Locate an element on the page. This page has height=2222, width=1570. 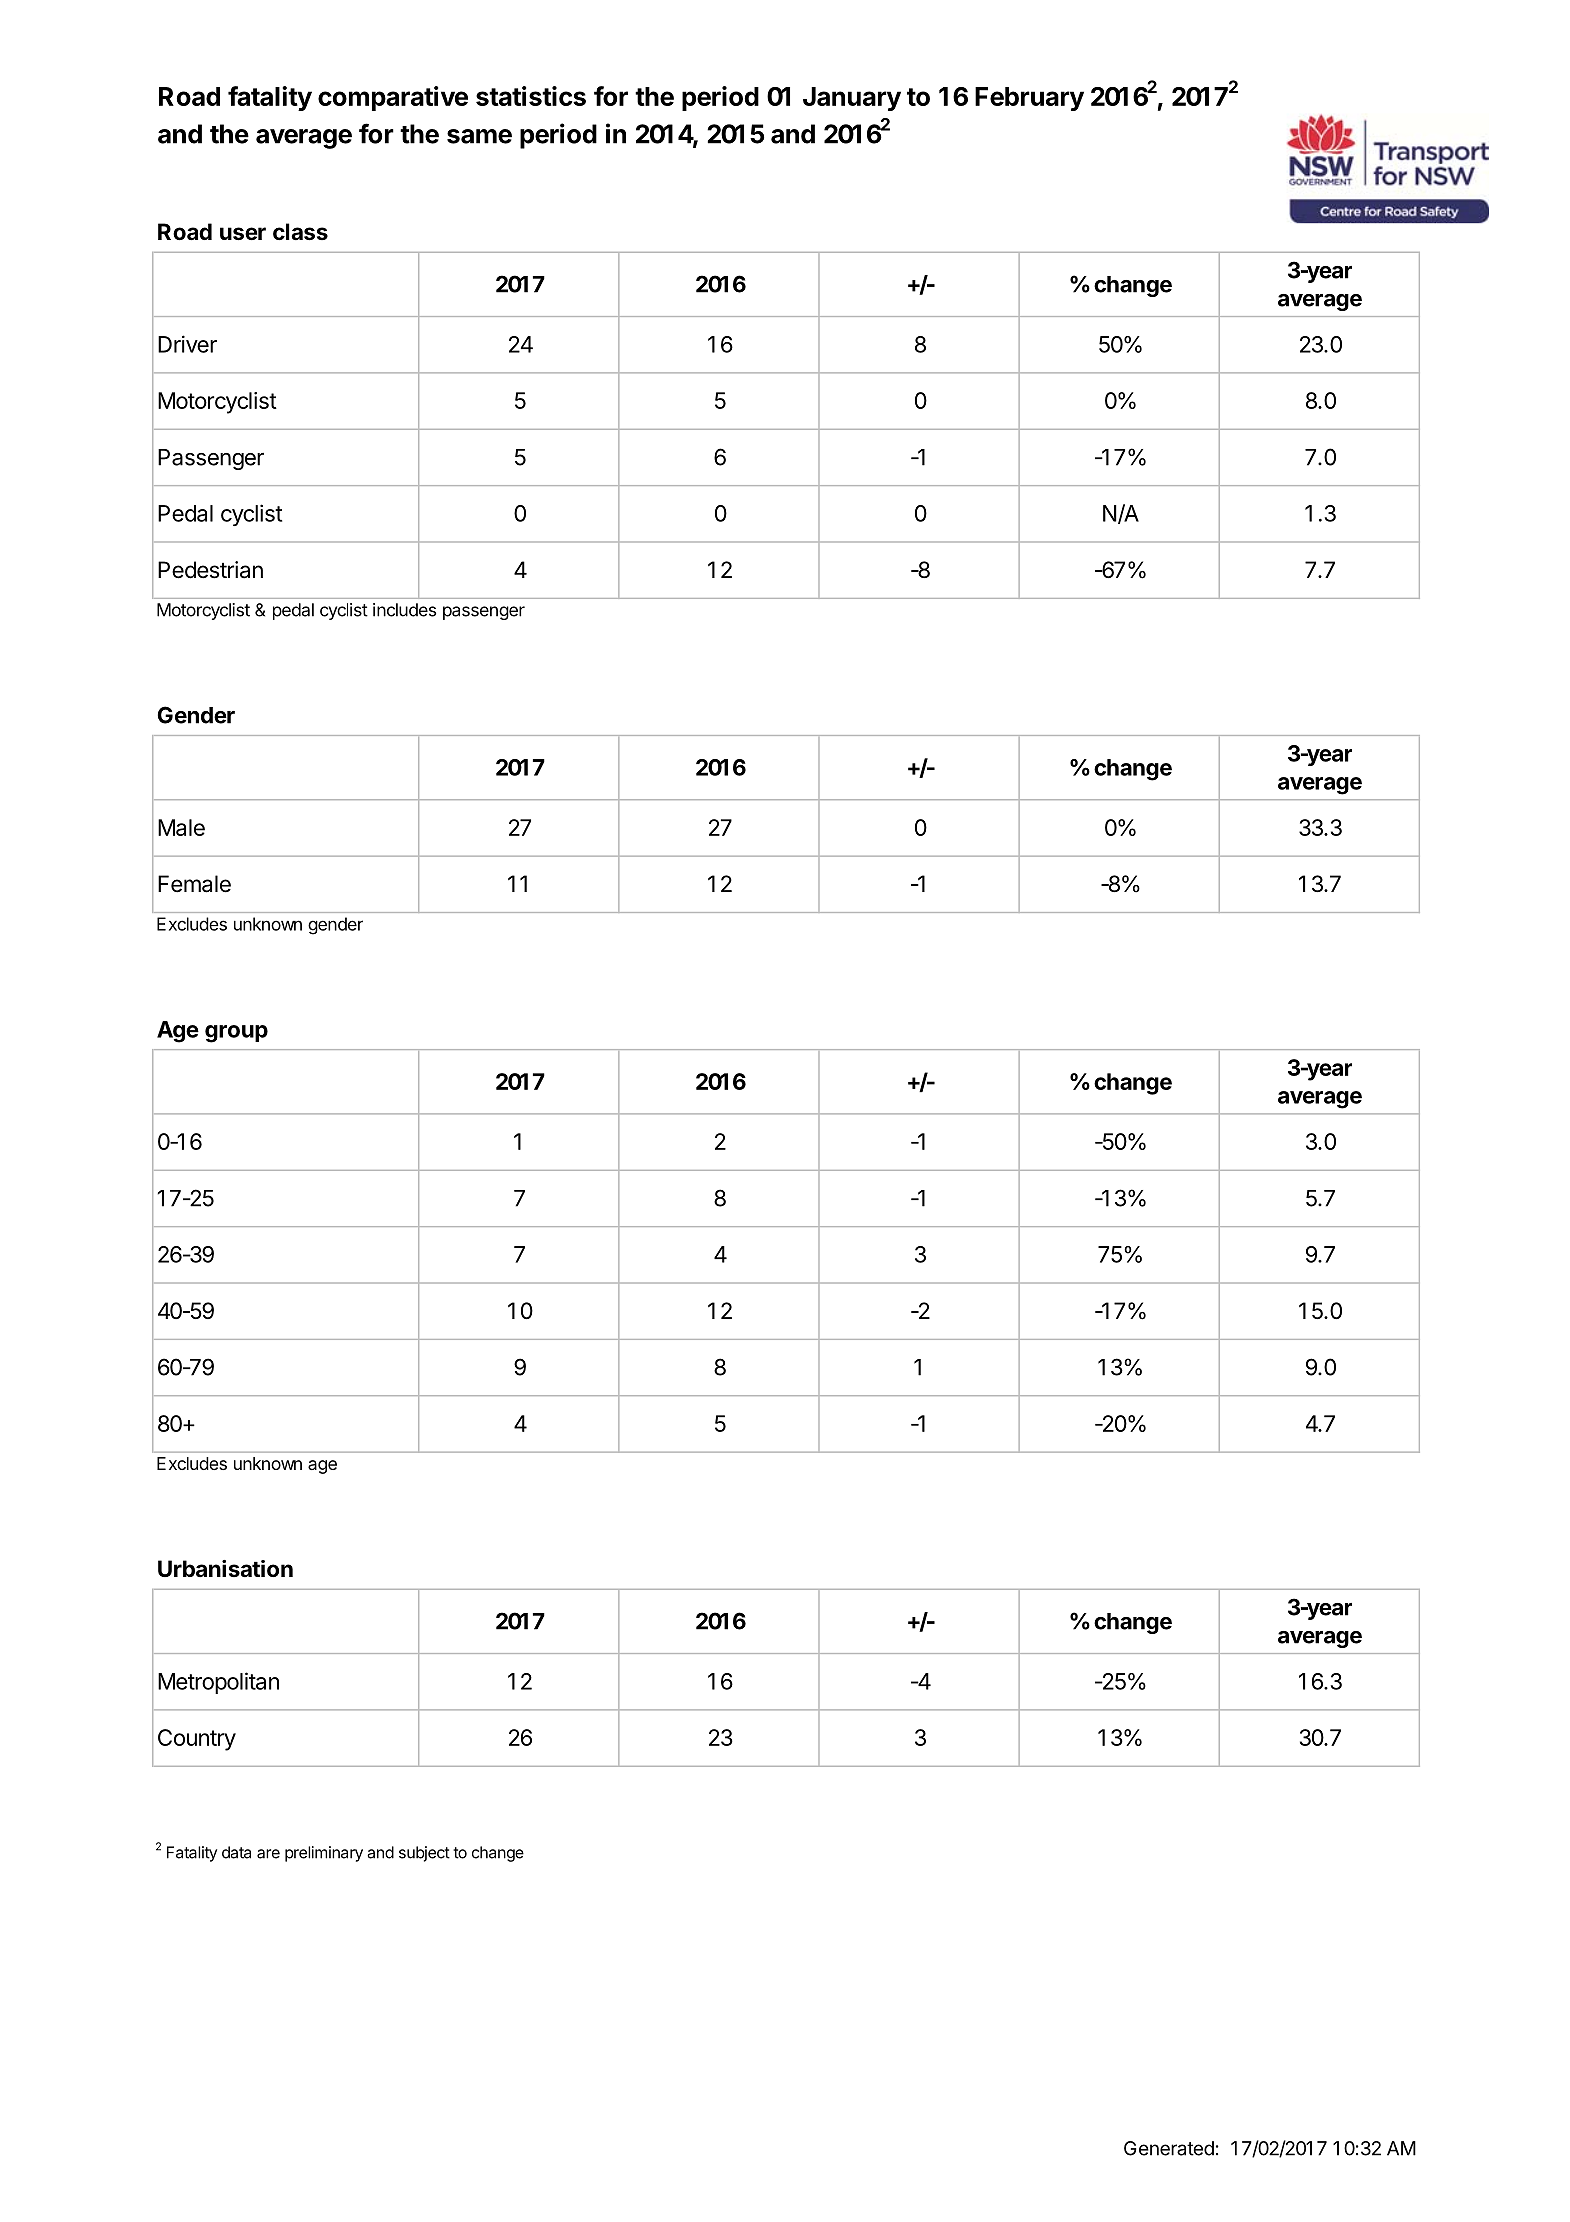
Pedestrian is located at coordinates (210, 570).
